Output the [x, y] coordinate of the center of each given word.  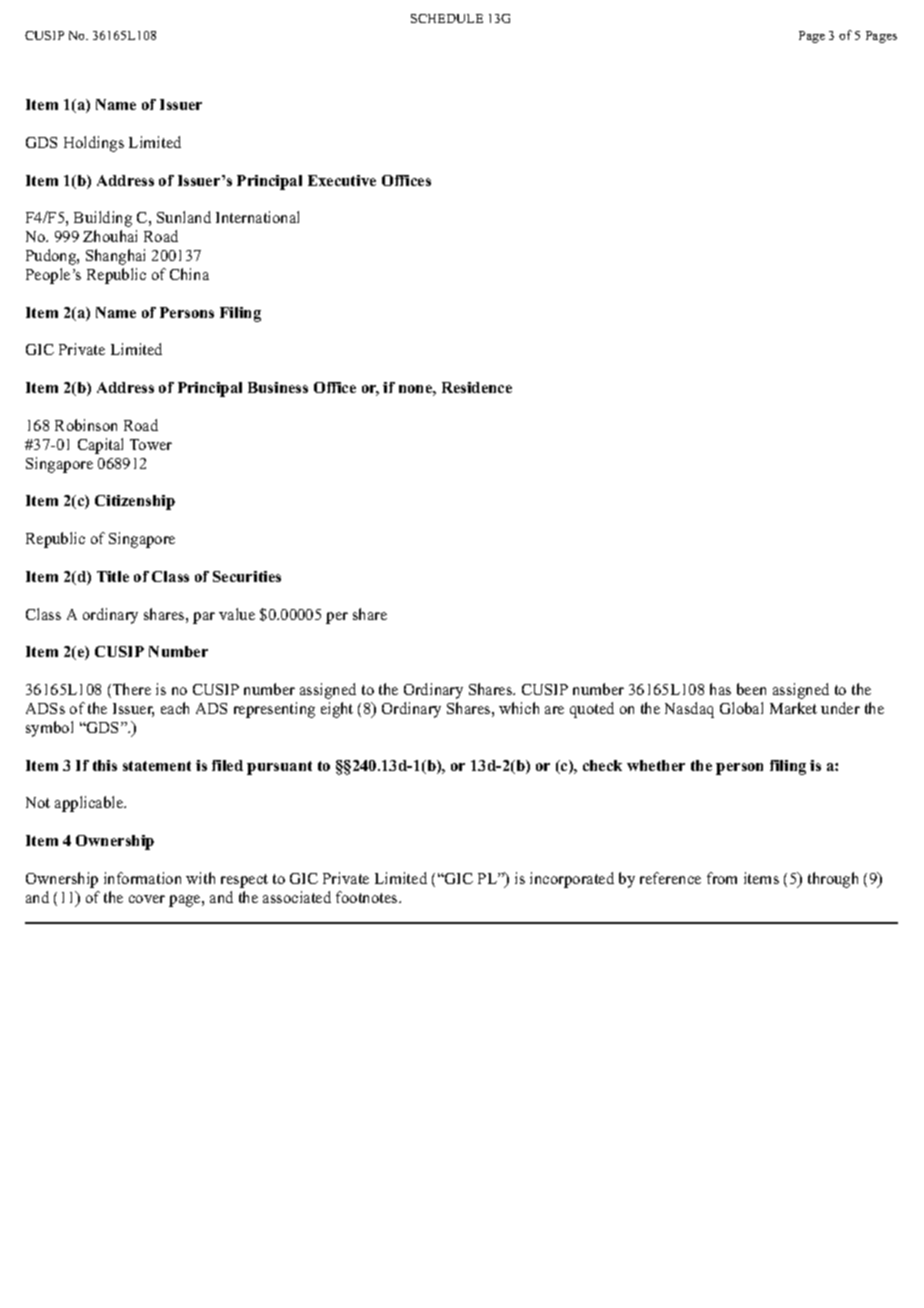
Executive [342, 180]
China [189, 274]
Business [278, 387]
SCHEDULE [447, 18]
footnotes [368, 897]
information [142, 878]
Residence [477, 387]
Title [113, 576]
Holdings [94, 144]
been [751, 689]
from [722, 878]
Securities [247, 576]
